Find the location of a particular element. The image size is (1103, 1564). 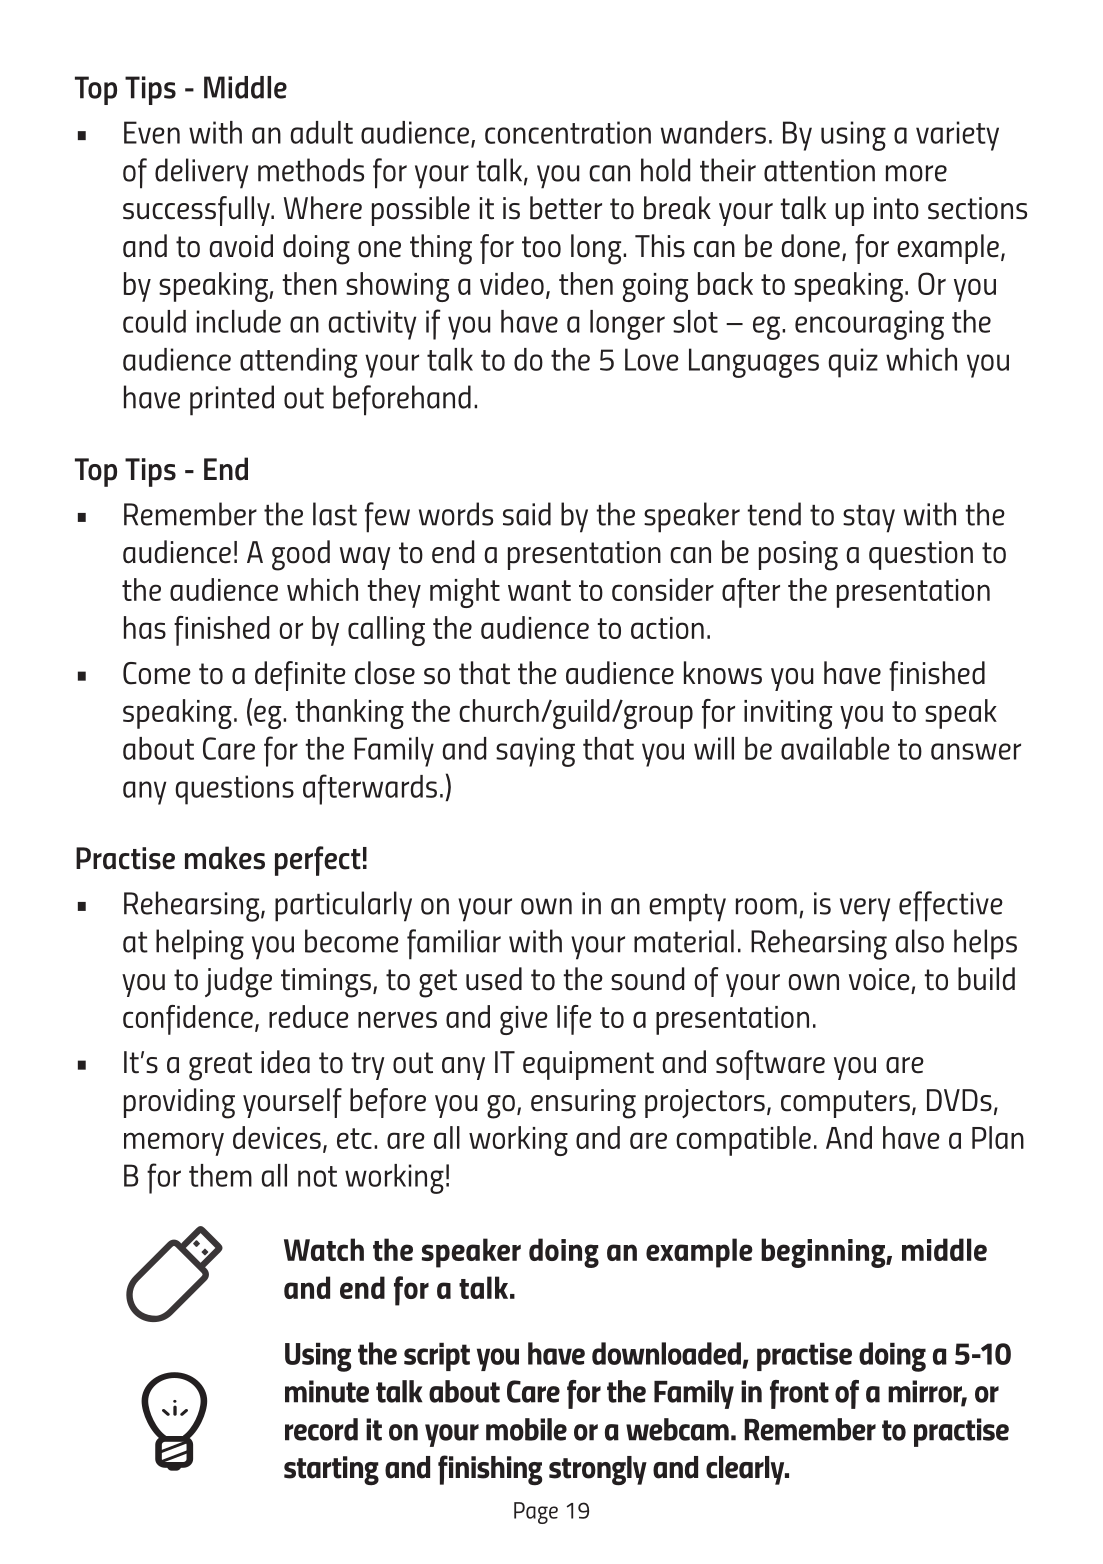

better is located at coordinates (566, 208).
